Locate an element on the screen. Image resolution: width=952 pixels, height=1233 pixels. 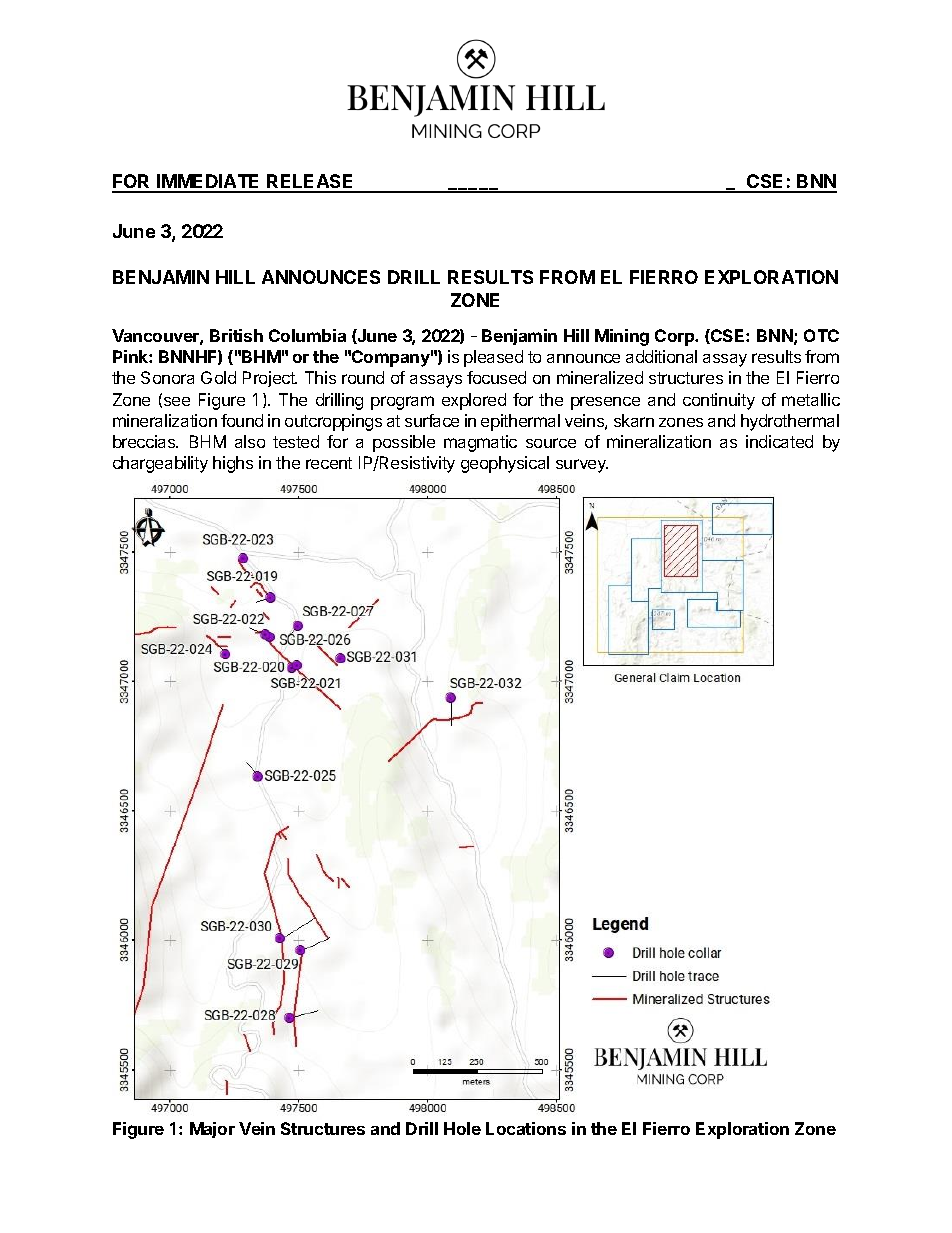
Corp is located at coordinates (676, 337).
